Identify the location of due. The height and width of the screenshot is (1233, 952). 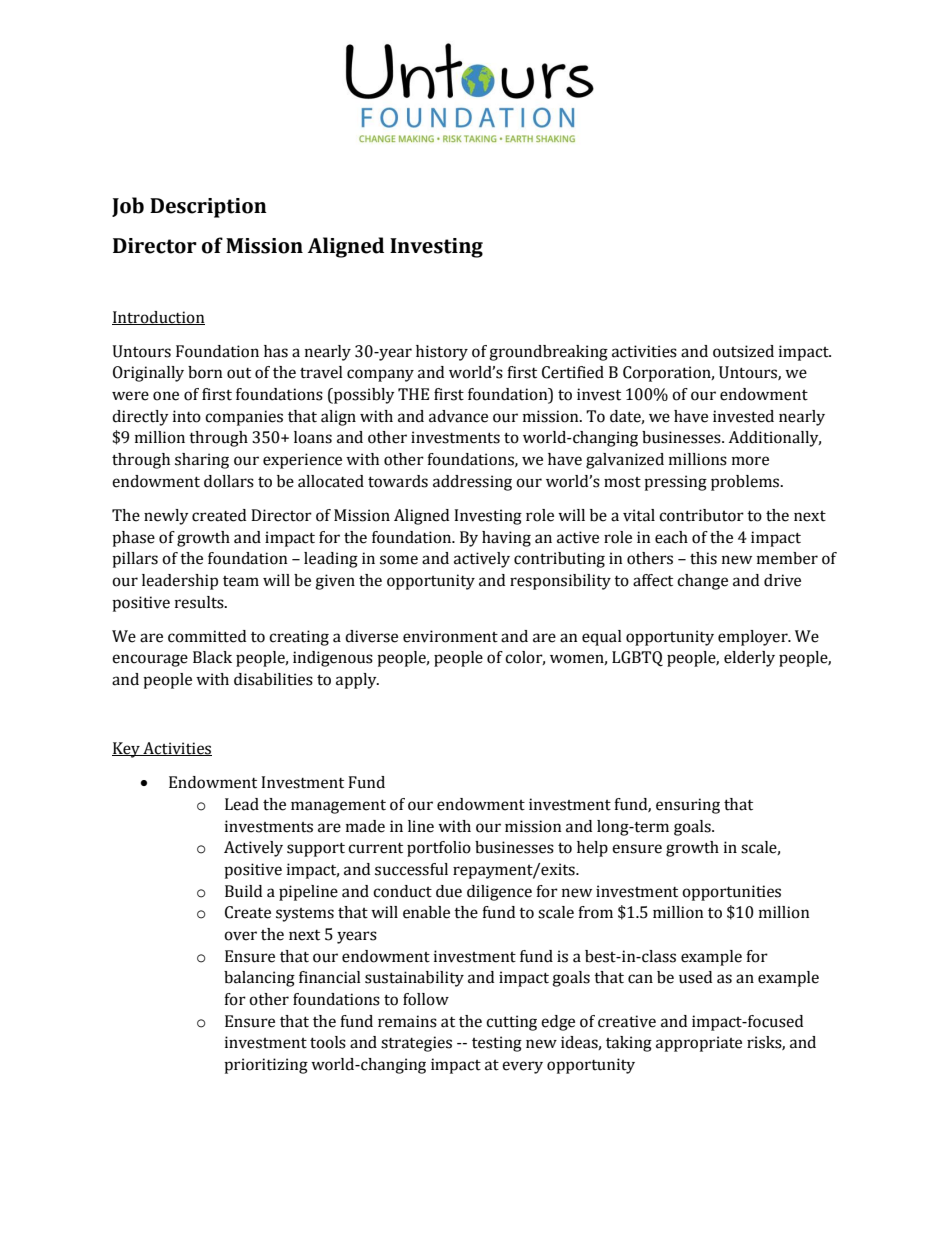
(449, 891).
